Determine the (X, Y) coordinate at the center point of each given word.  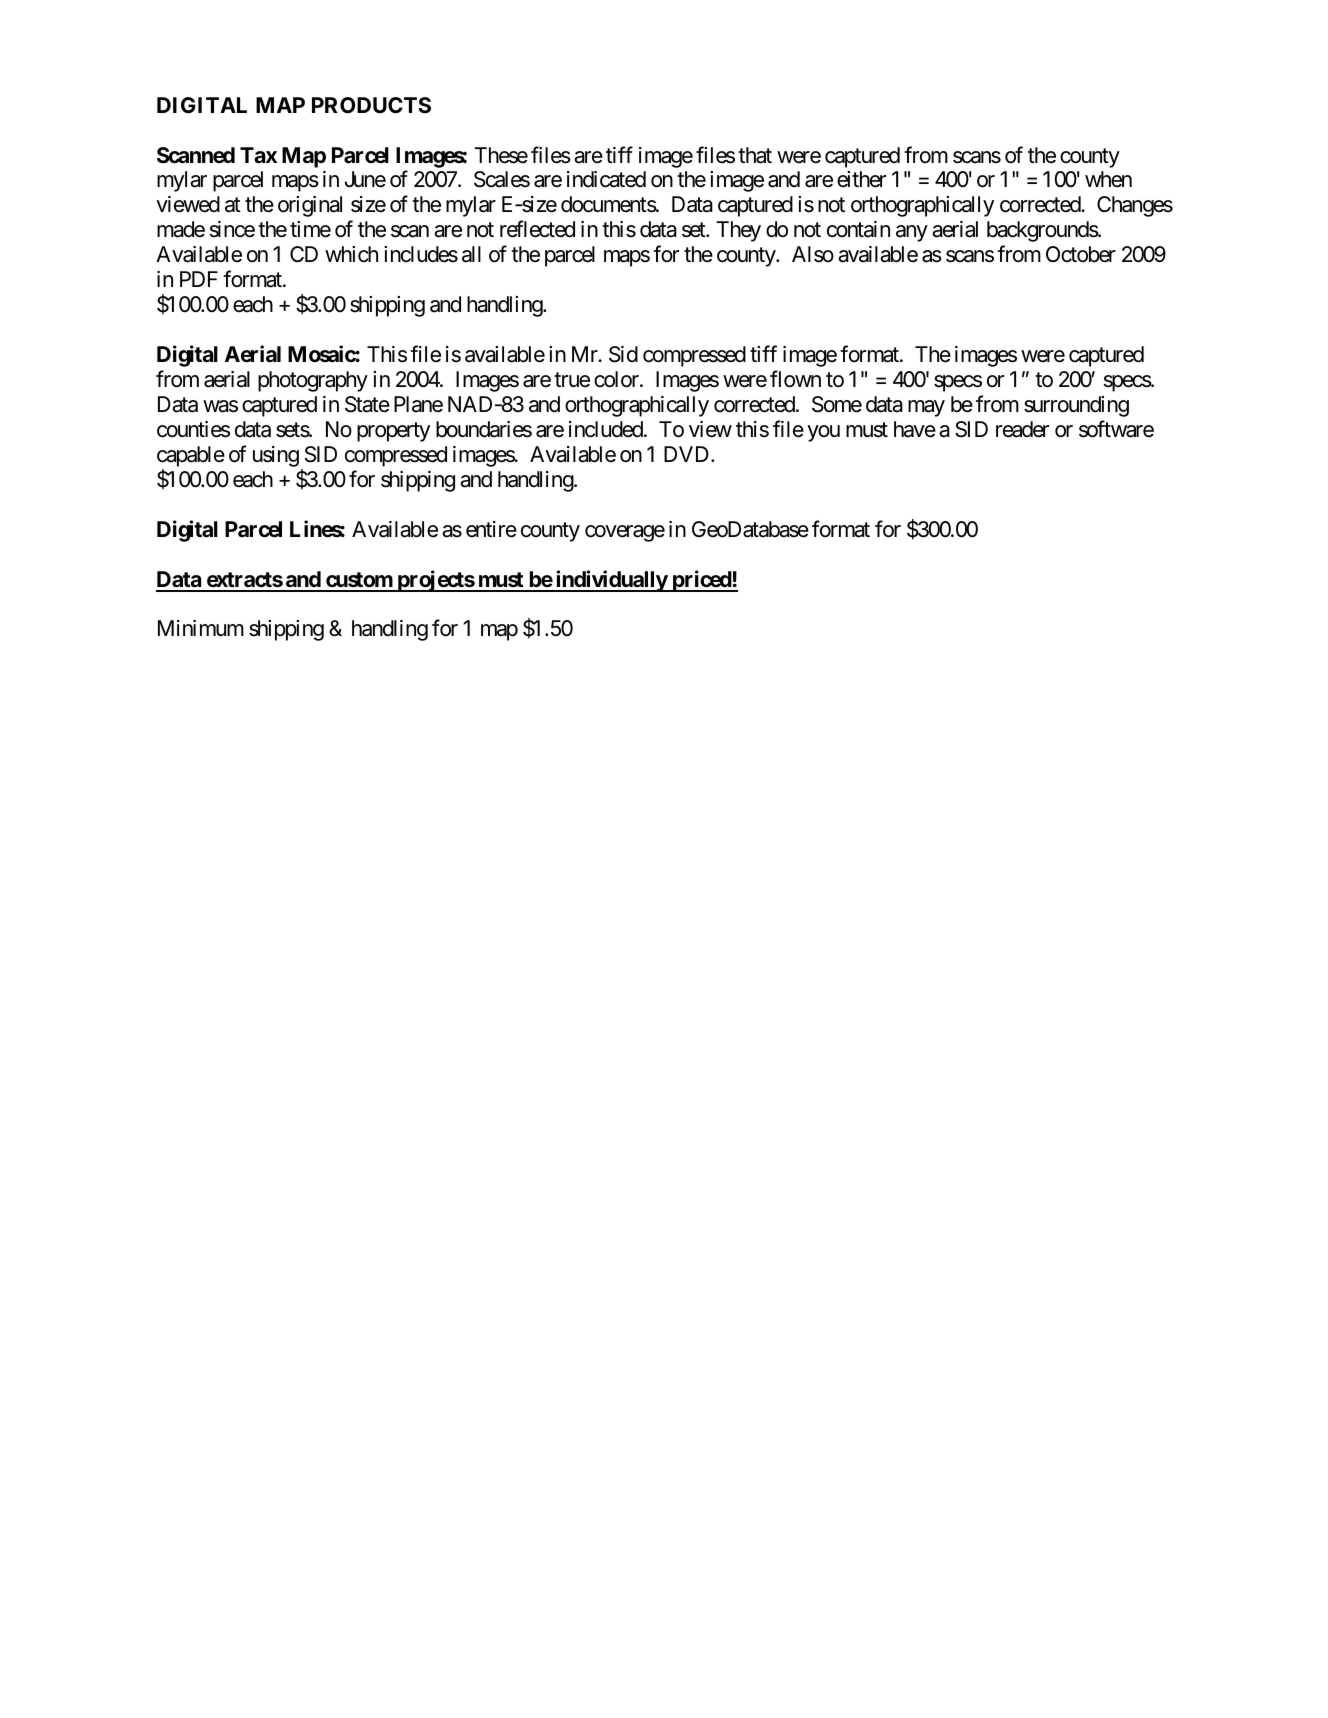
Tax (258, 155)
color (617, 379)
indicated (606, 179)
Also (813, 254)
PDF (199, 279)
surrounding (1076, 406)
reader (1022, 429)
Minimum (201, 628)
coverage (625, 533)
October (1081, 254)
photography (313, 381)
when (1108, 179)
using (276, 456)
